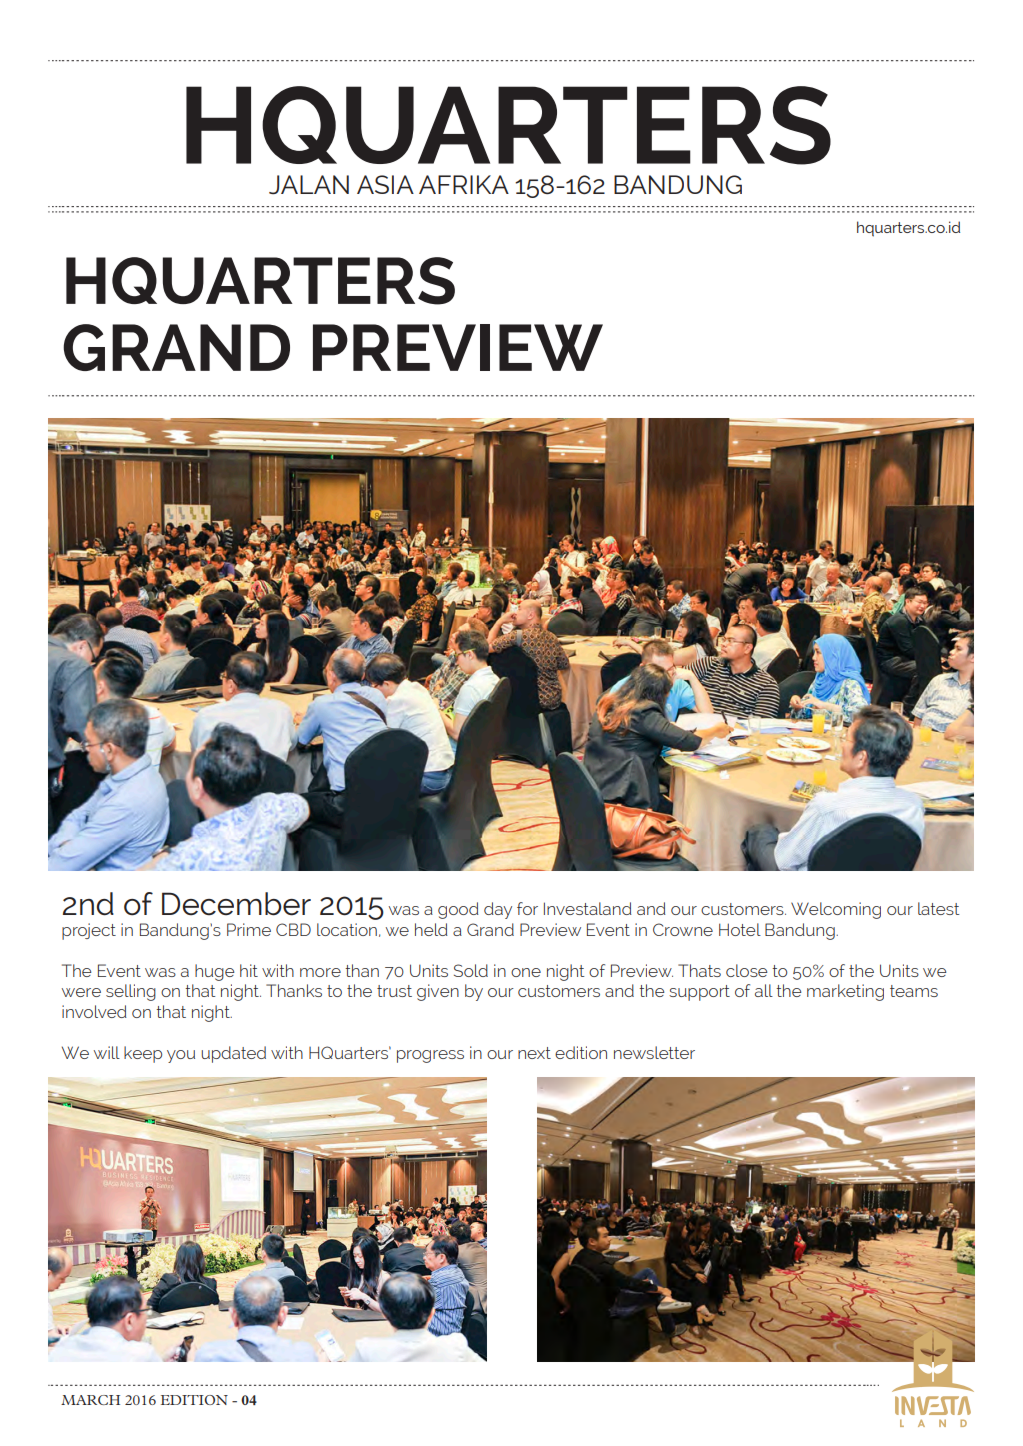 The width and height of the page is (1023, 1446). Describe the element at coordinates (309, 184) in the page. I see `JALAN` at that location.
